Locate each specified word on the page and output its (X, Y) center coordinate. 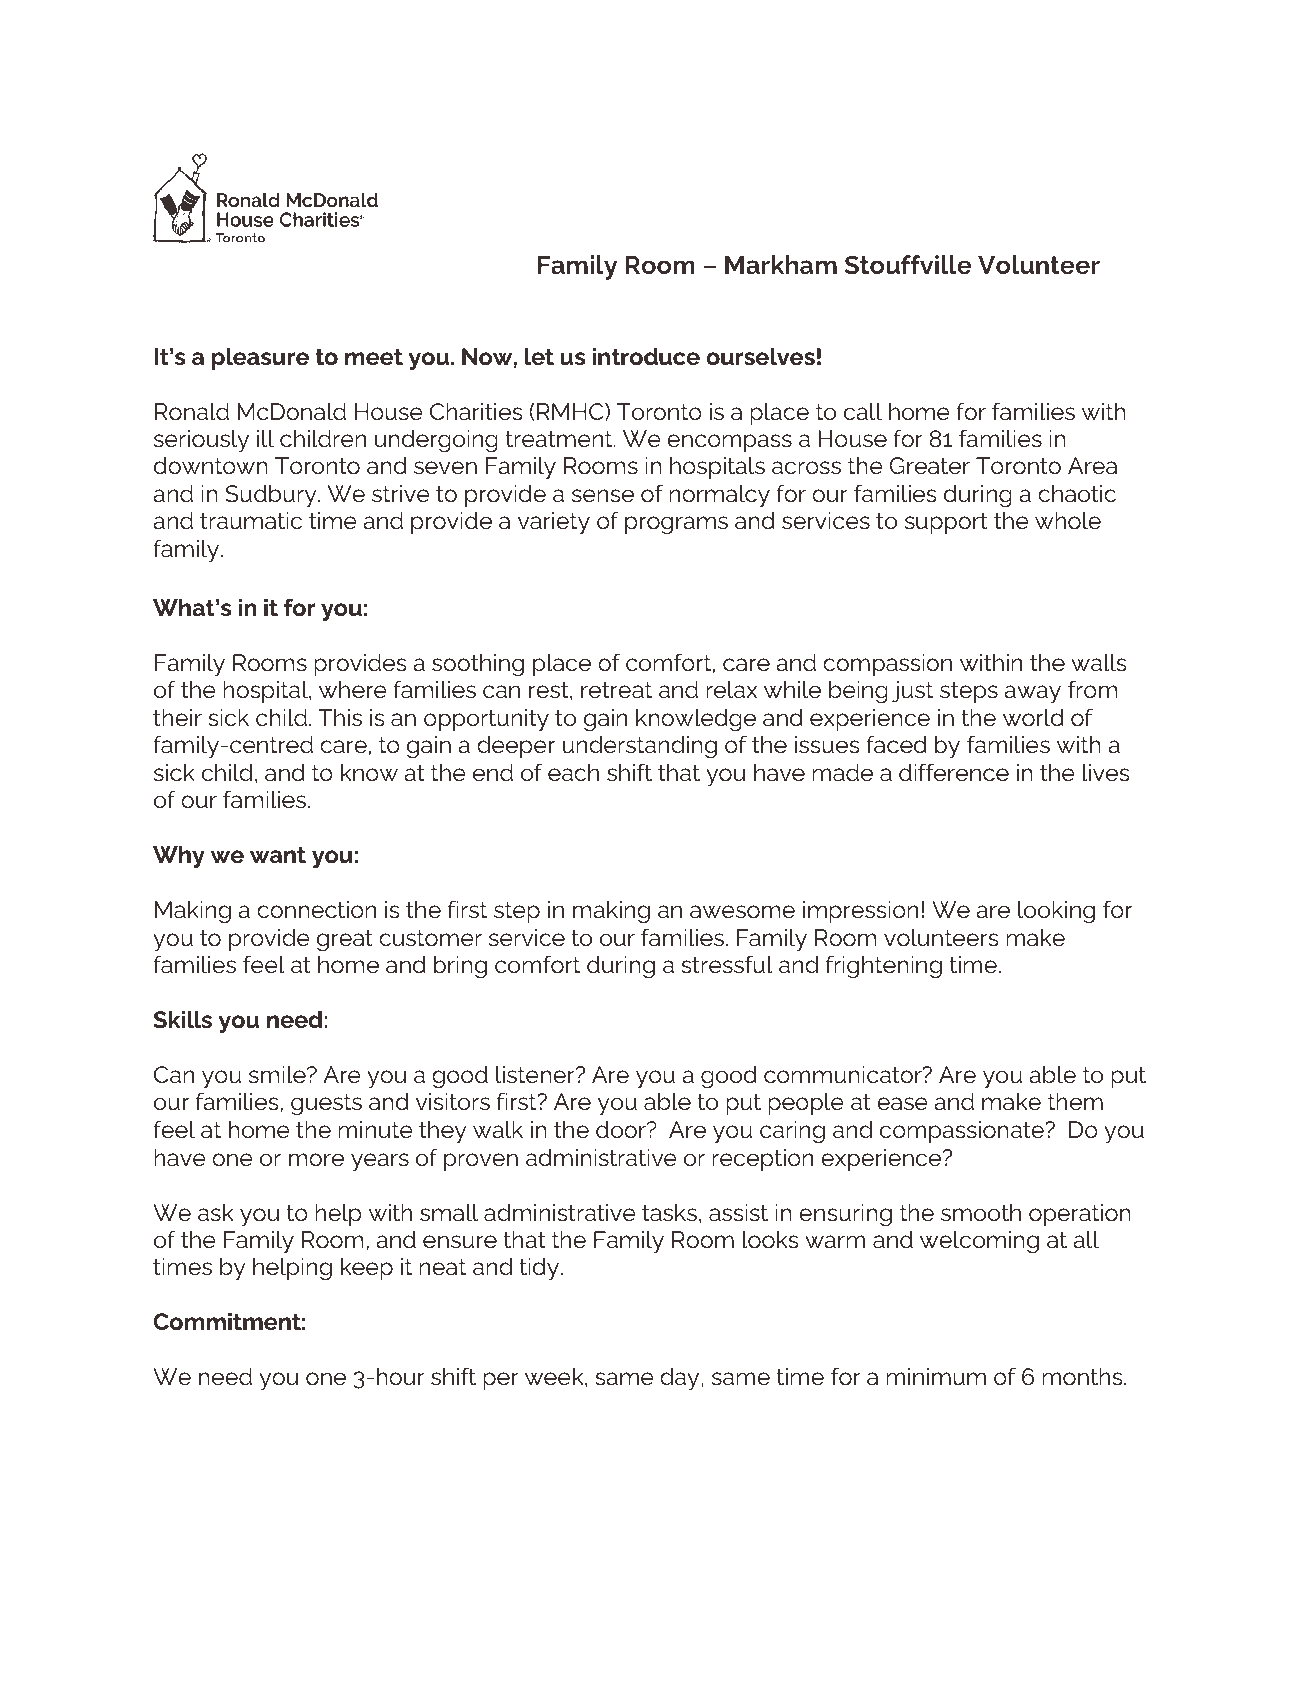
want (278, 855)
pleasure (260, 359)
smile (278, 1075)
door (622, 1130)
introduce (646, 357)
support (946, 523)
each (573, 773)
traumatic (251, 521)
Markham (781, 264)
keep (367, 1269)
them (1075, 1102)
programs (676, 525)
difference (954, 772)
